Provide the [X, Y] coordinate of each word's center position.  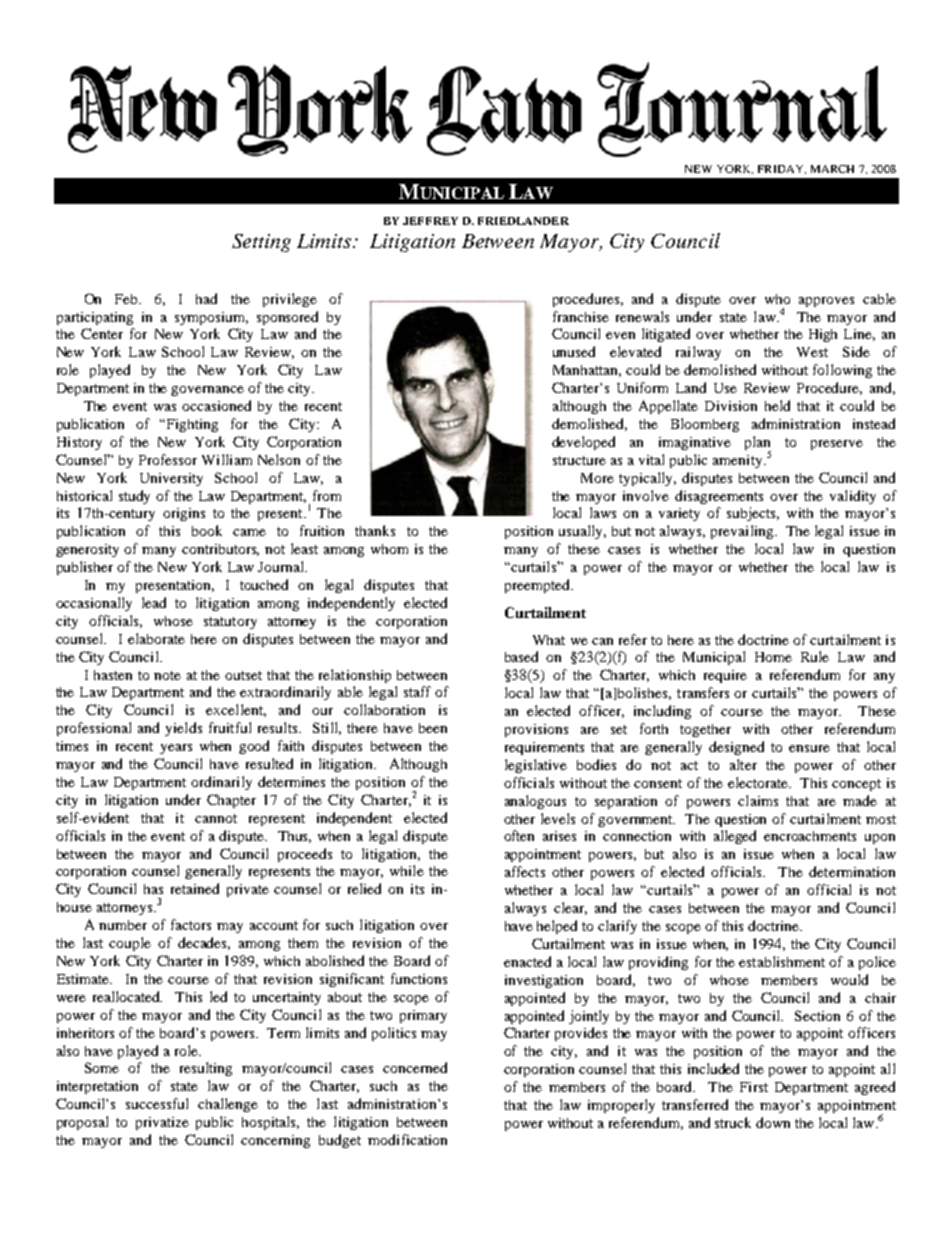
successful [157, 1103]
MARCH [832, 169]
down [773, 1122]
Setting [261, 243]
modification [407, 1139]
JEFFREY [430, 221]
